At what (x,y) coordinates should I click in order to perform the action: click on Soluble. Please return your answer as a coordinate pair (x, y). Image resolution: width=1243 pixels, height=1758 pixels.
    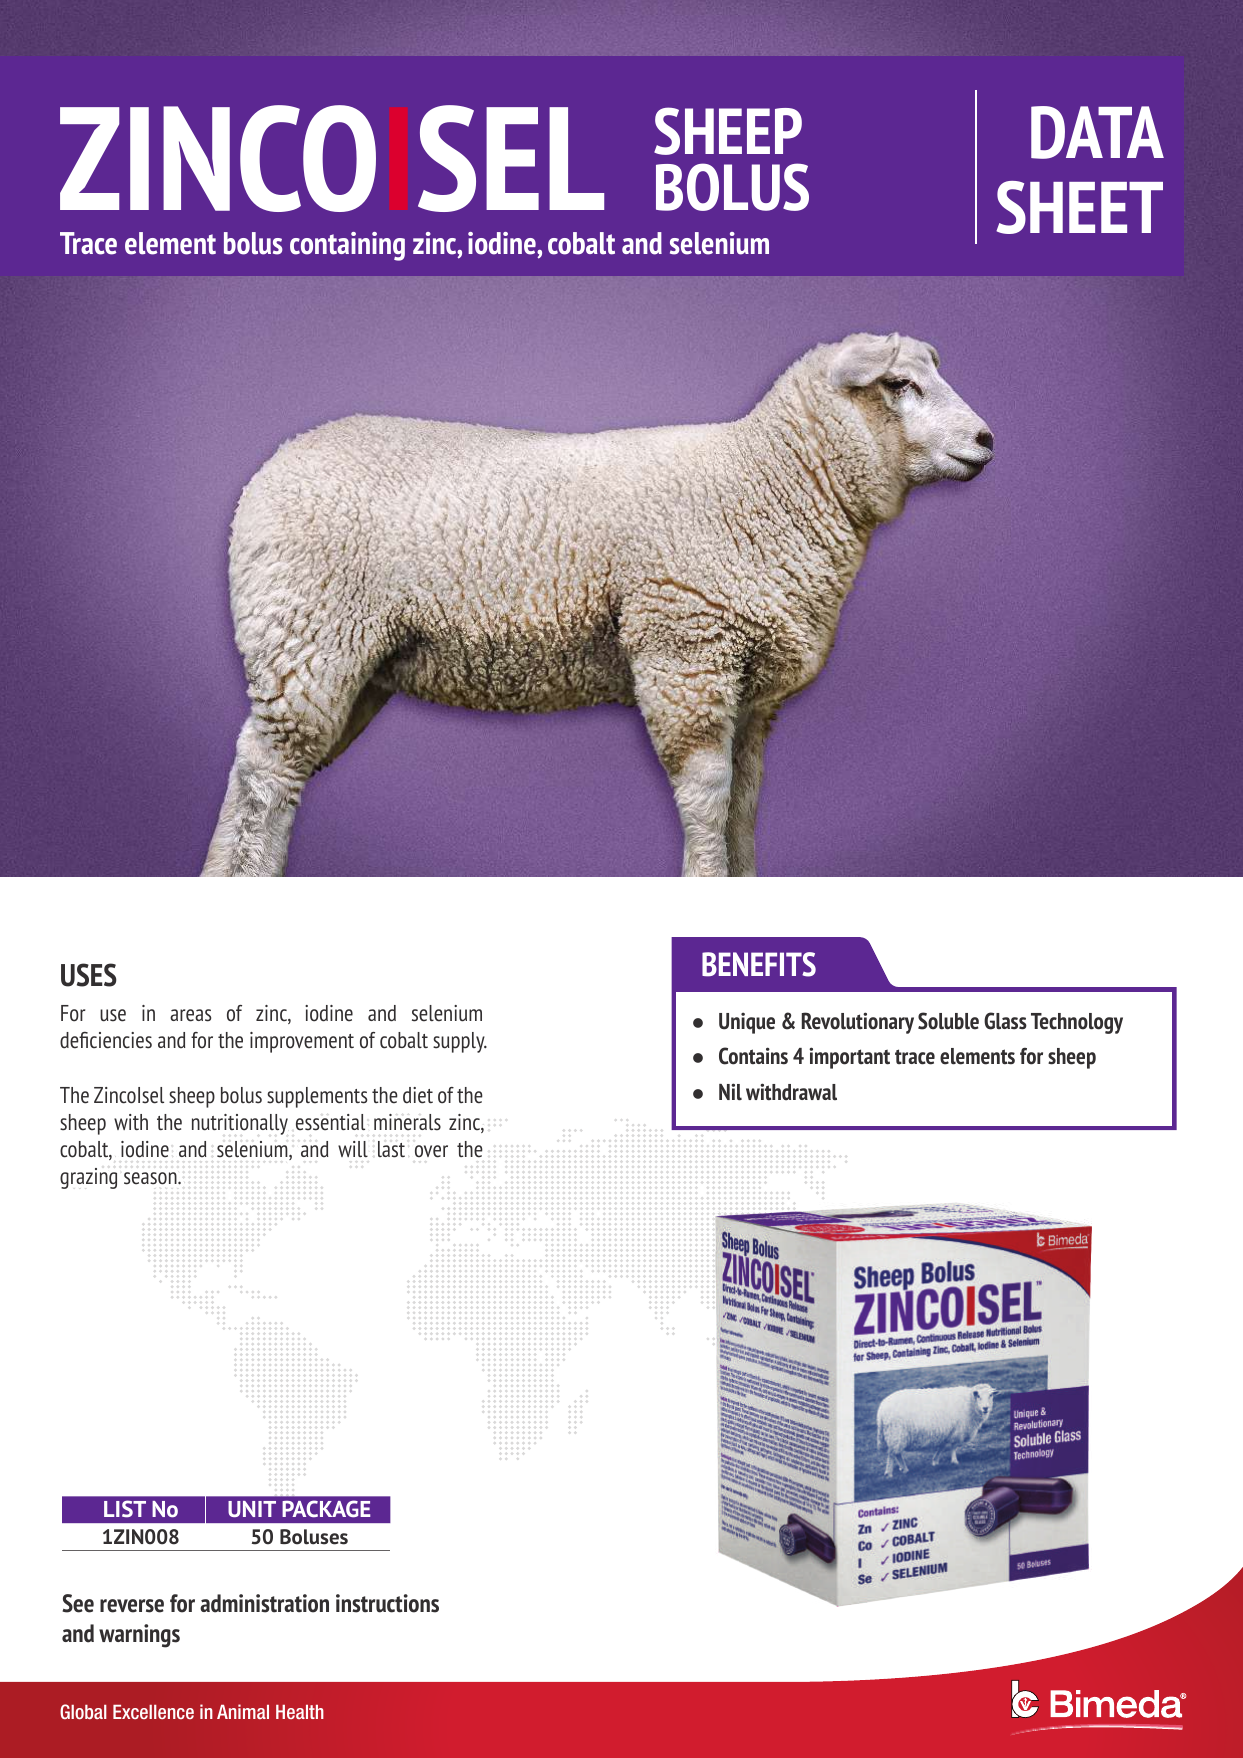
    Looking at the image, I should click on (948, 1021).
